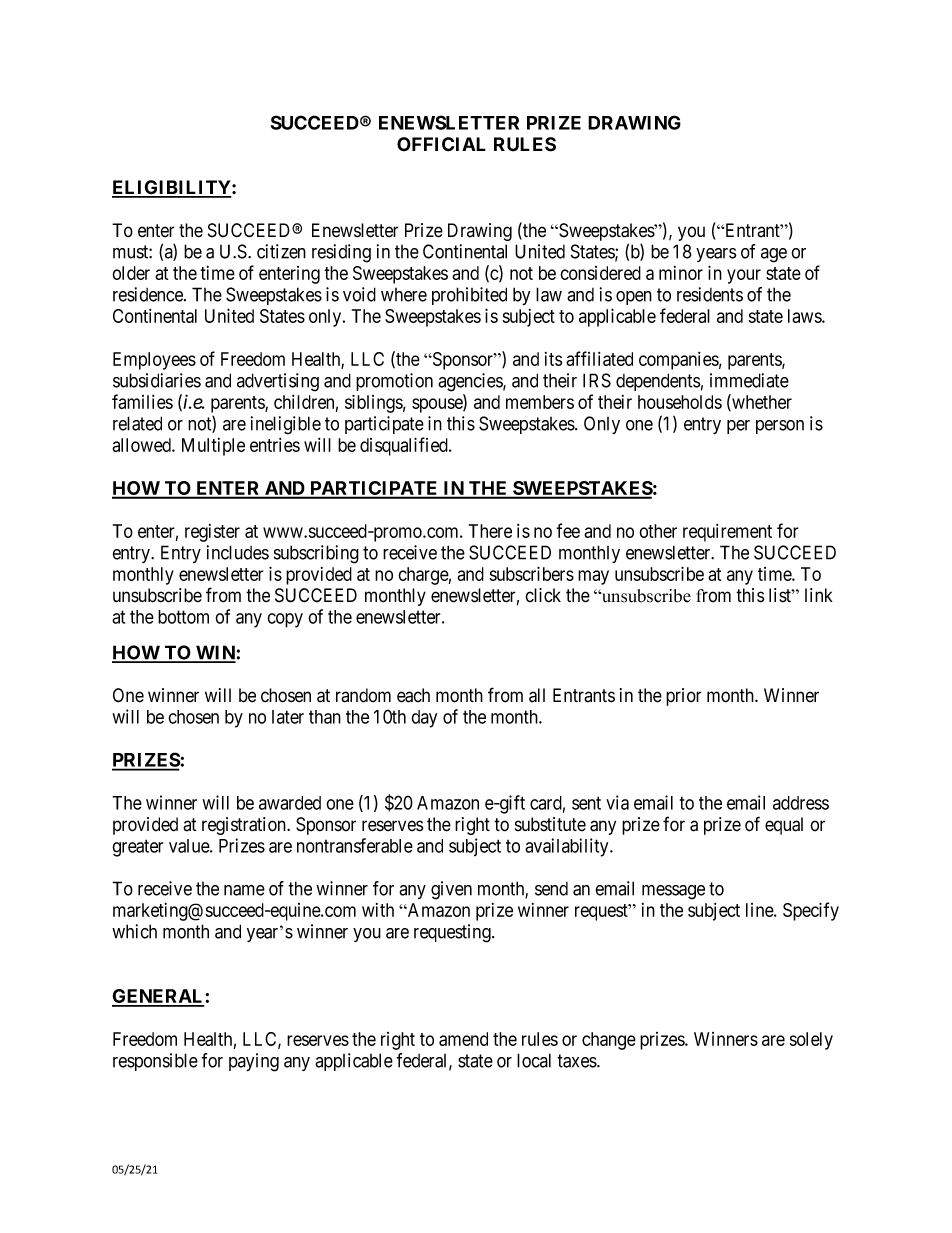  Describe the element at coordinates (254, 1062) in the screenshot. I see `paying` at that location.
